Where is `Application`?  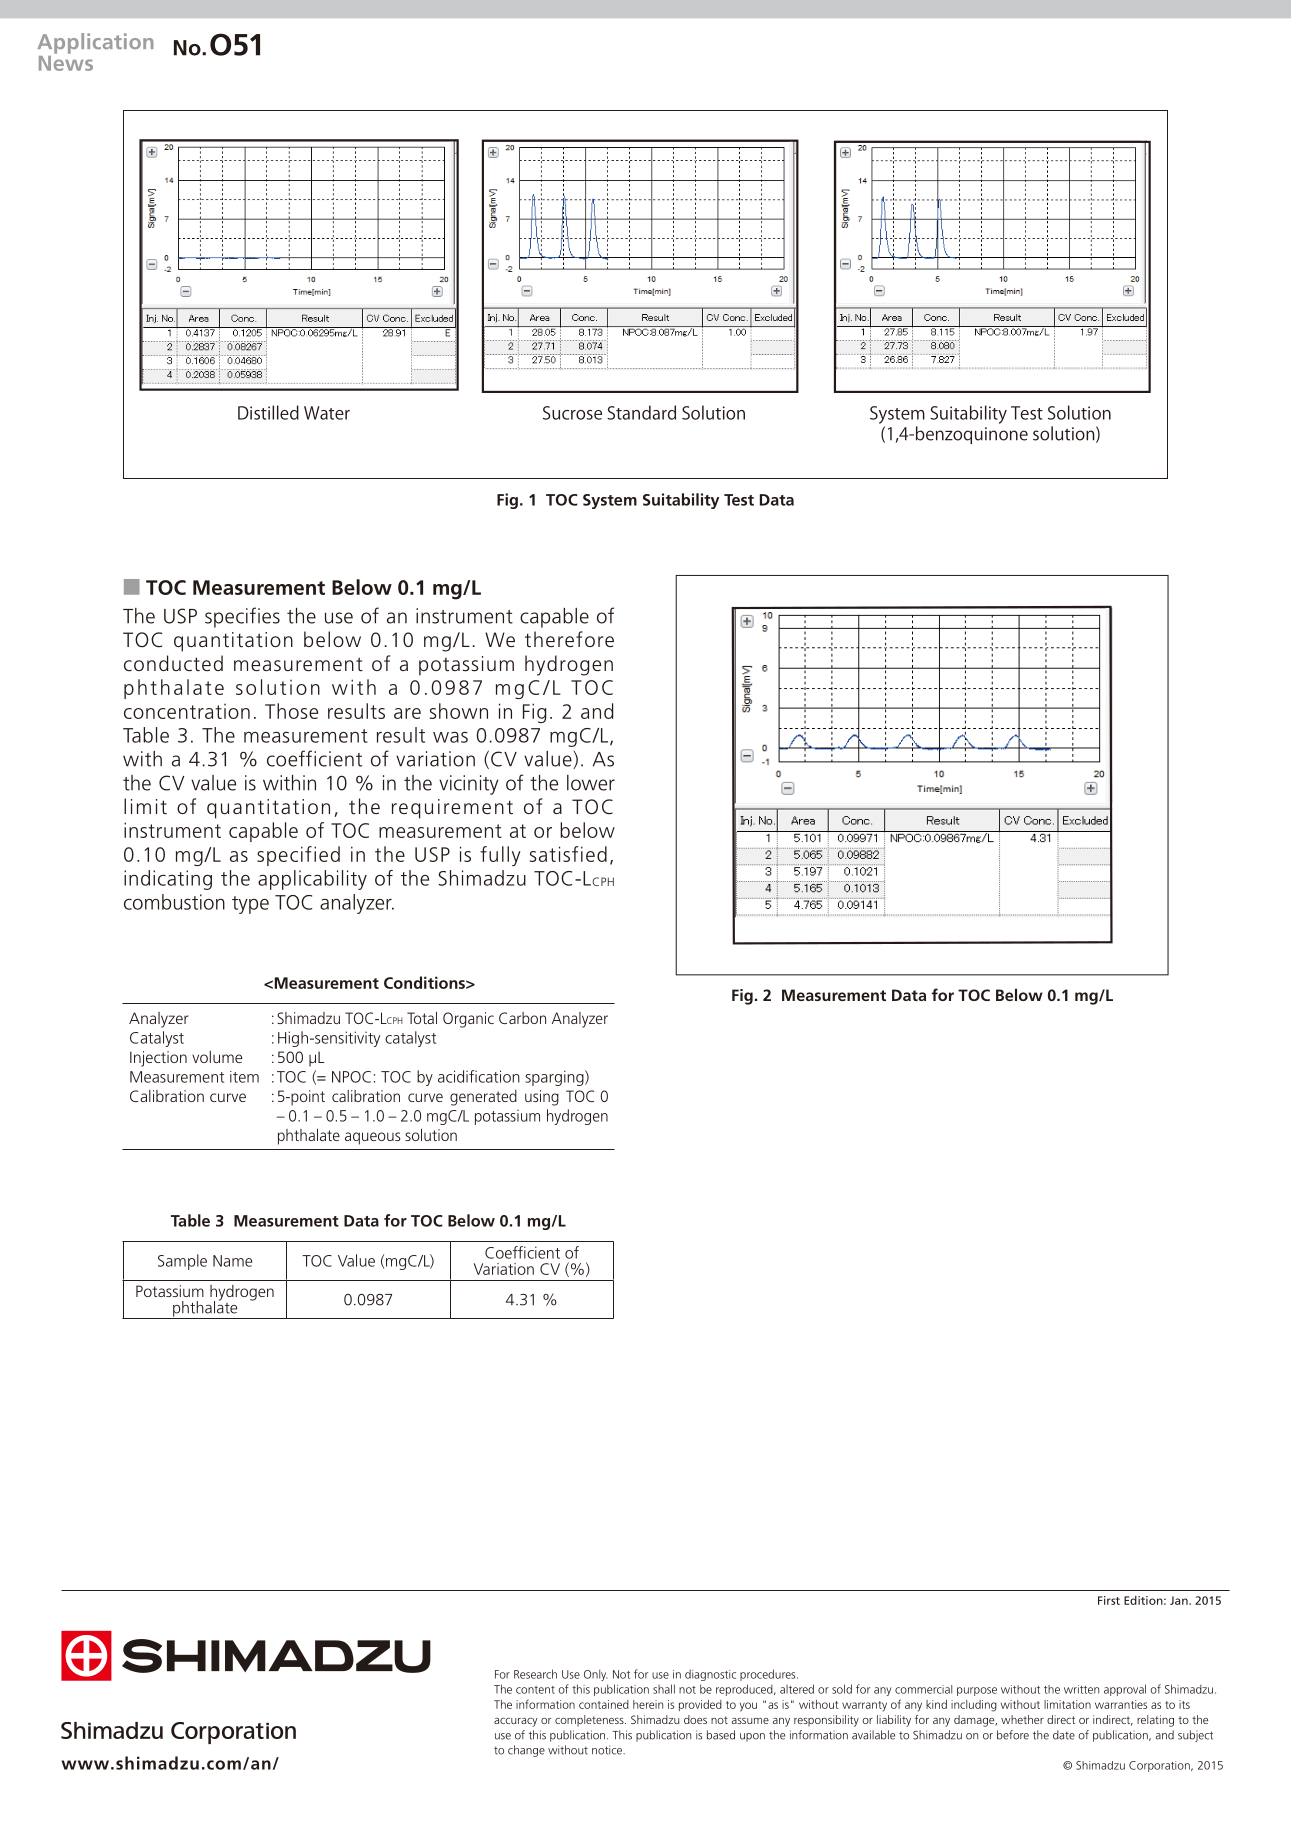 Application is located at coordinates (95, 43).
